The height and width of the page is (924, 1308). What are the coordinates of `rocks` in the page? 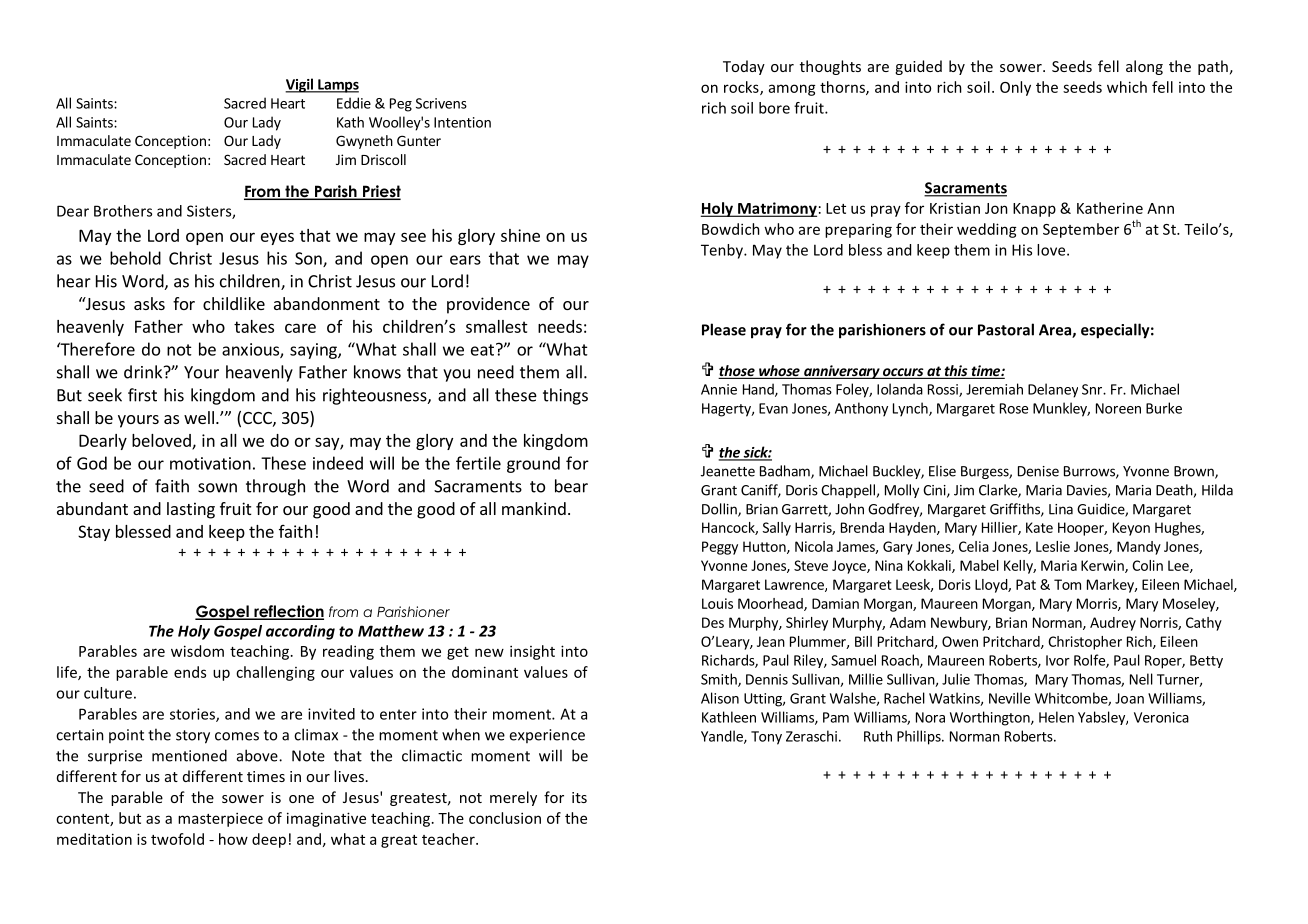 It's located at (742, 88).
